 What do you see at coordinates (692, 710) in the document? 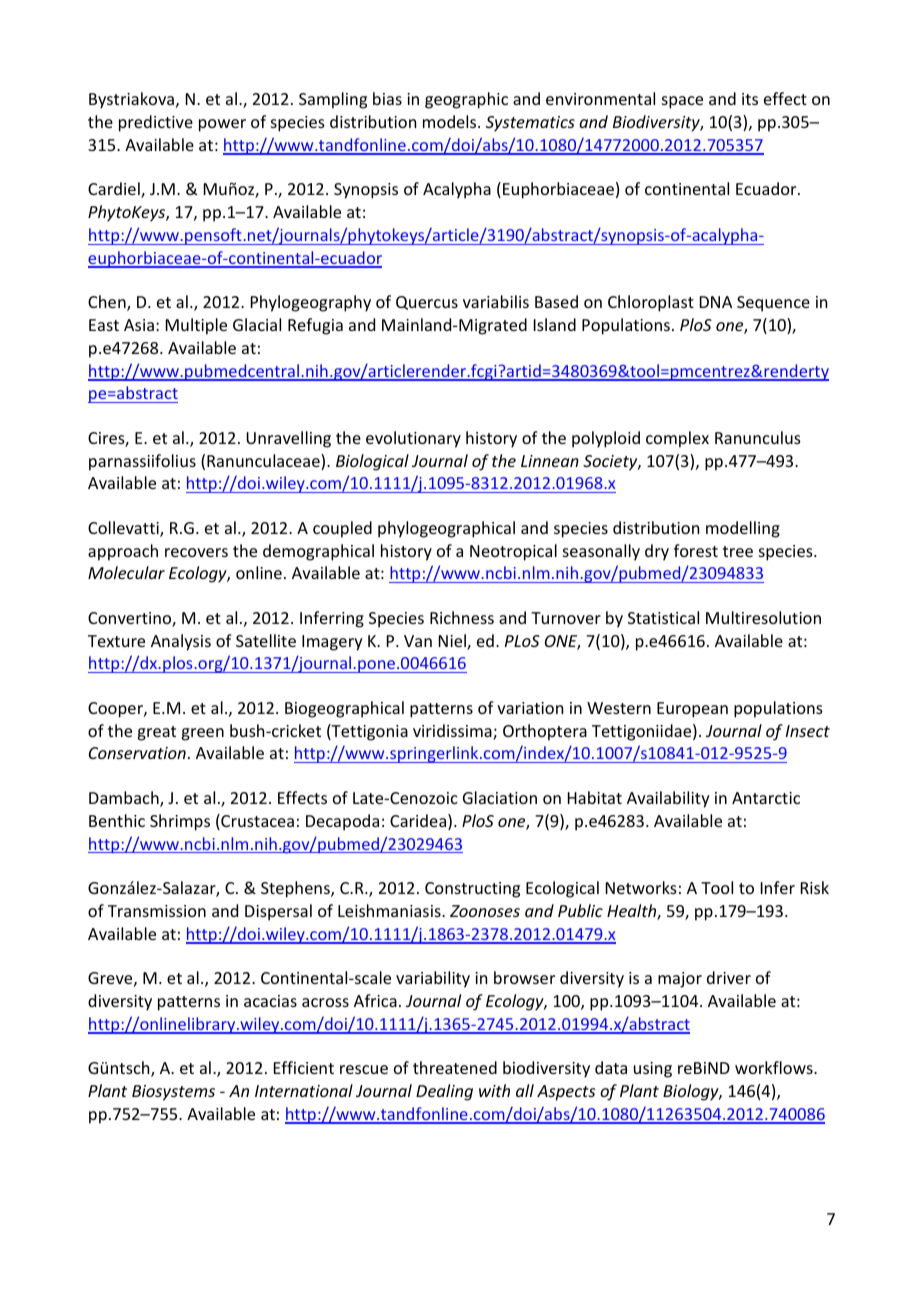
I see `European` at bounding box center [692, 710].
